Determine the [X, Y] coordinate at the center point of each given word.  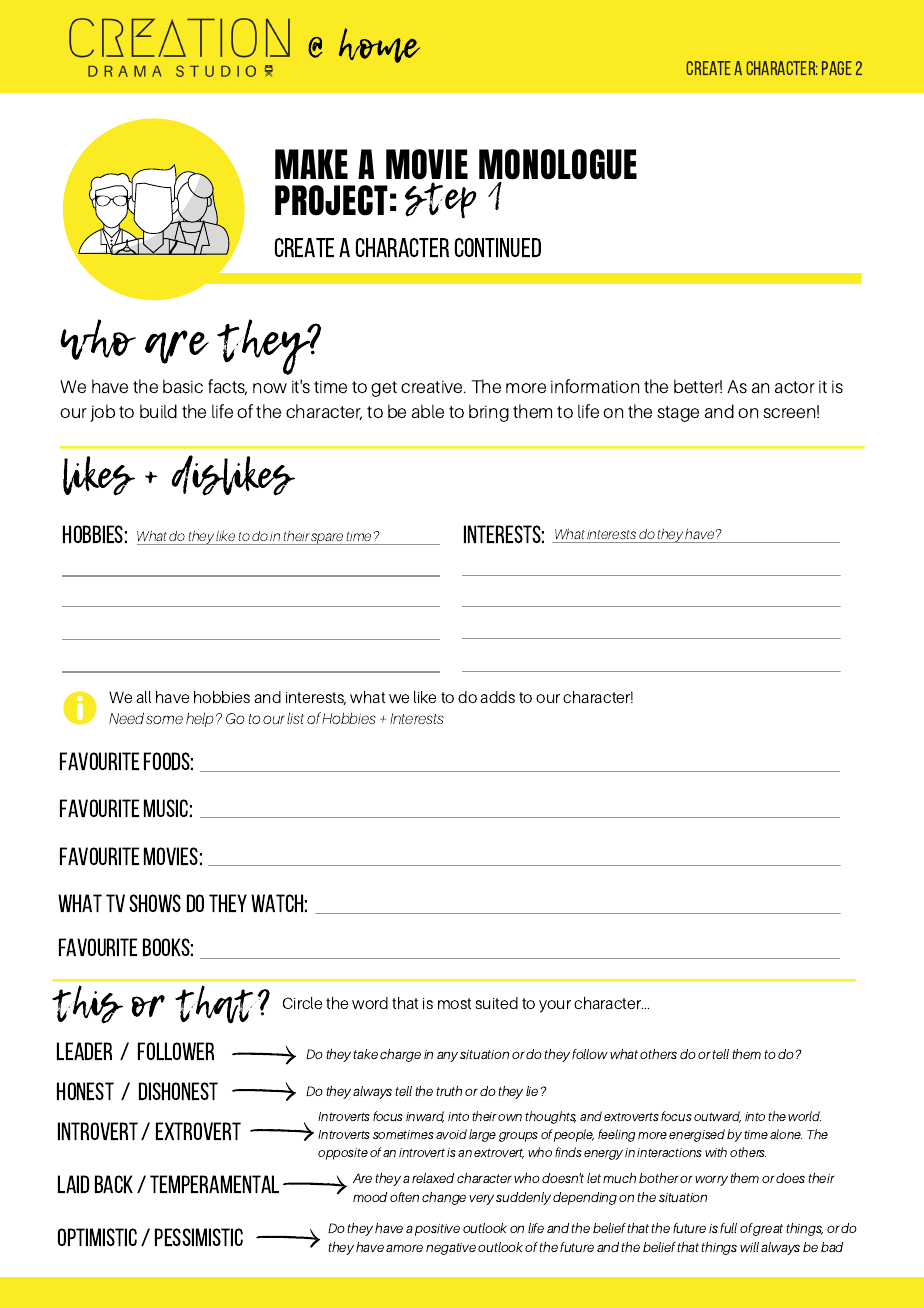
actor [795, 387]
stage [678, 414]
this [87, 1004]
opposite [343, 1154]
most [454, 1003]
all [143, 697]
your [555, 1006]
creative [433, 386]
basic [183, 386]
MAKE [311, 164]
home [379, 45]
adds [497, 697]
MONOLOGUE [558, 166]
